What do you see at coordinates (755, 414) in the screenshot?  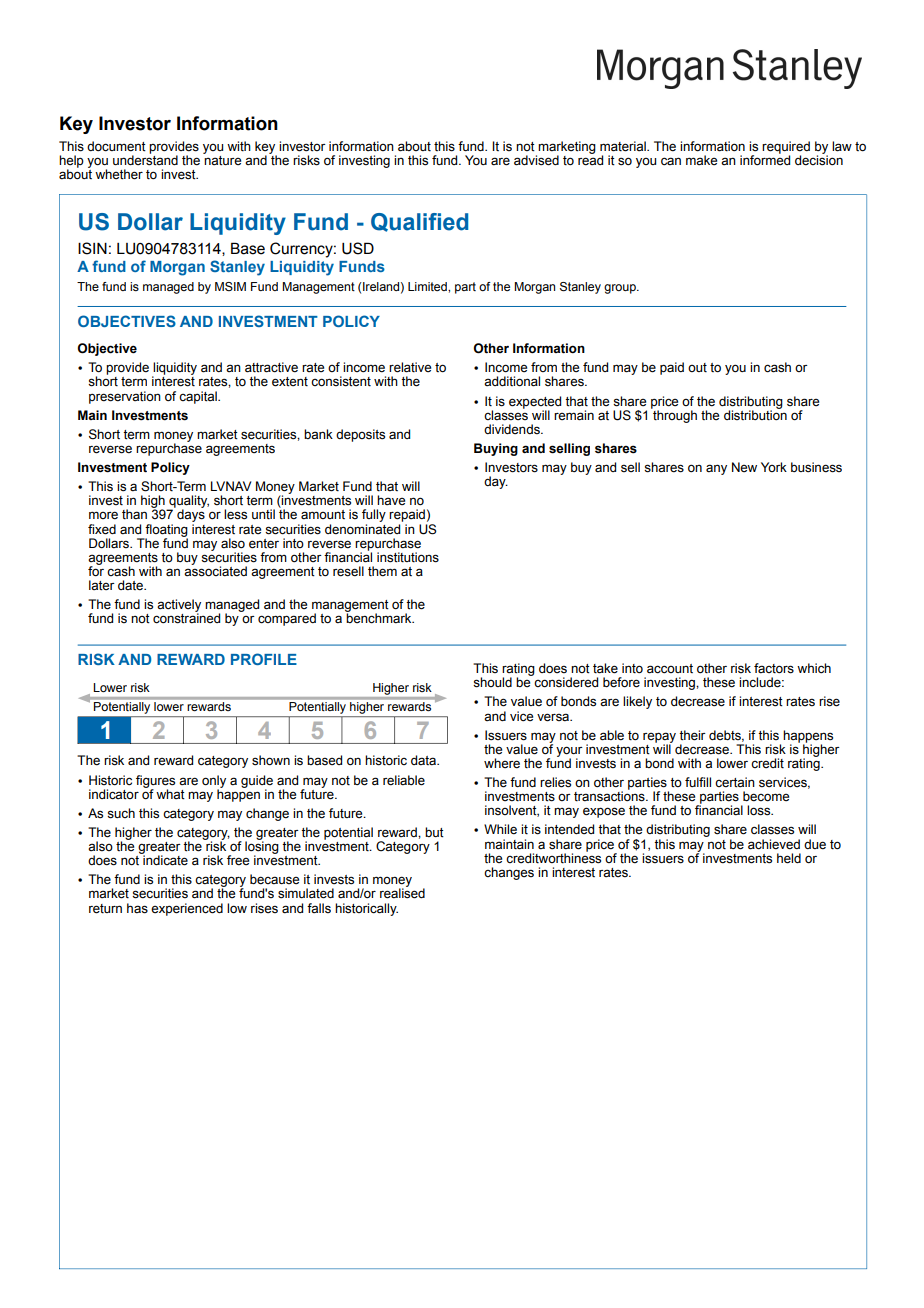 I see `distribution` at bounding box center [755, 414].
